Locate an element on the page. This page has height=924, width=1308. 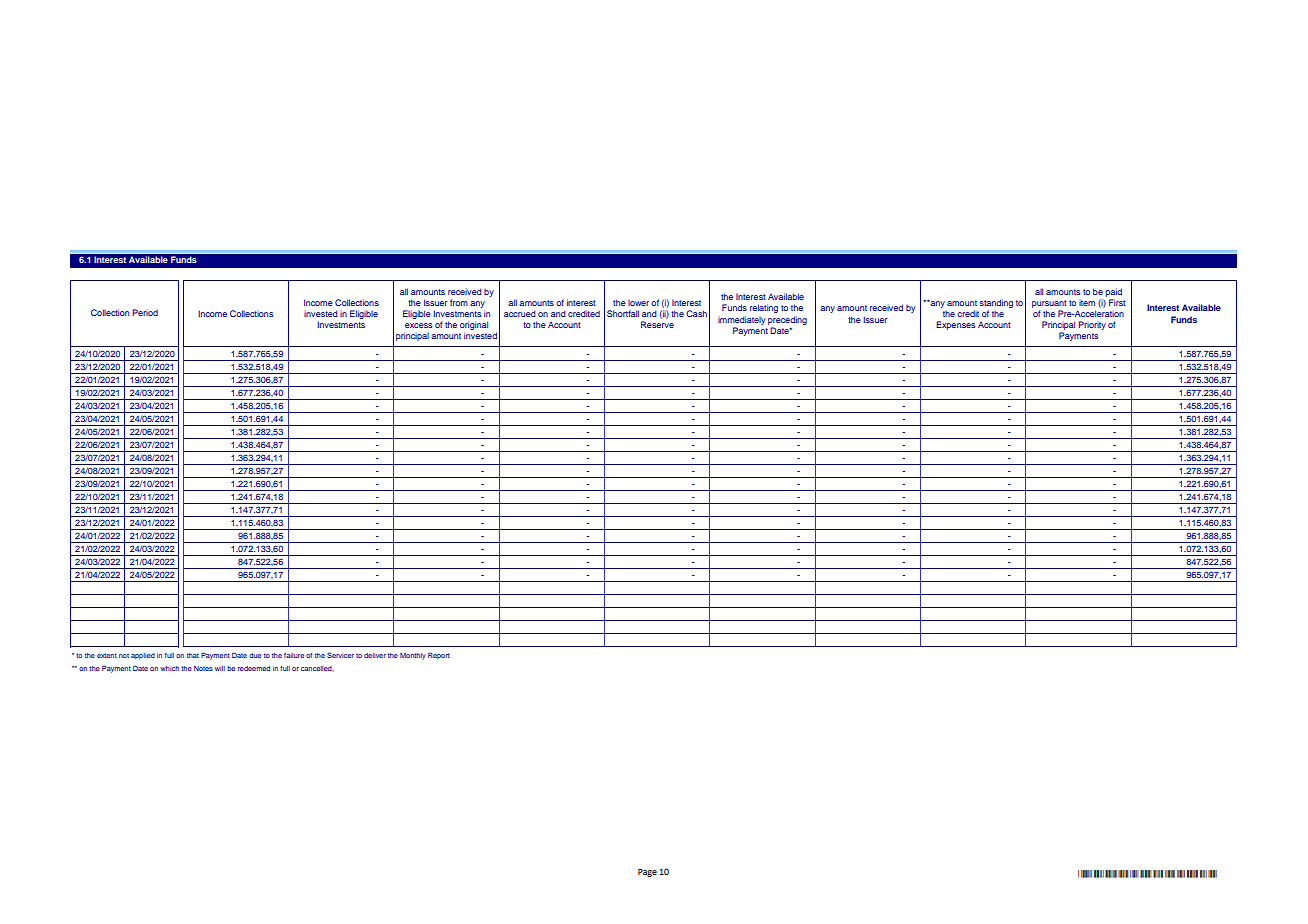
deliver is located at coordinates (375, 655).
